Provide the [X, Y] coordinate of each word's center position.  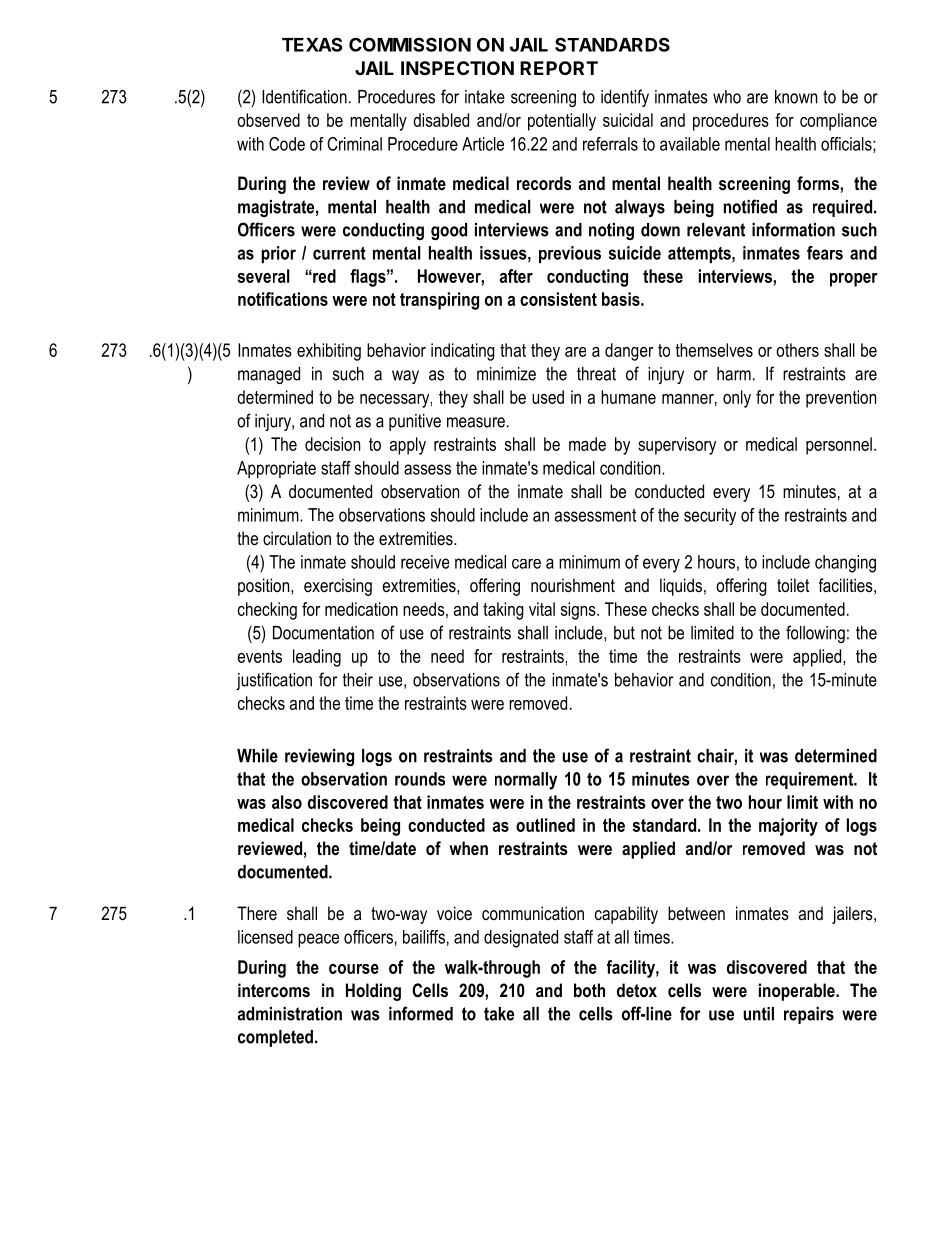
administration [290, 1014]
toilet [793, 585]
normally [526, 781]
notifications [283, 299]
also [287, 802]
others [797, 350]
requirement [811, 780]
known [796, 97]
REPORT [559, 68]
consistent [558, 299]
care [526, 564]
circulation [297, 538]
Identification [304, 96]
